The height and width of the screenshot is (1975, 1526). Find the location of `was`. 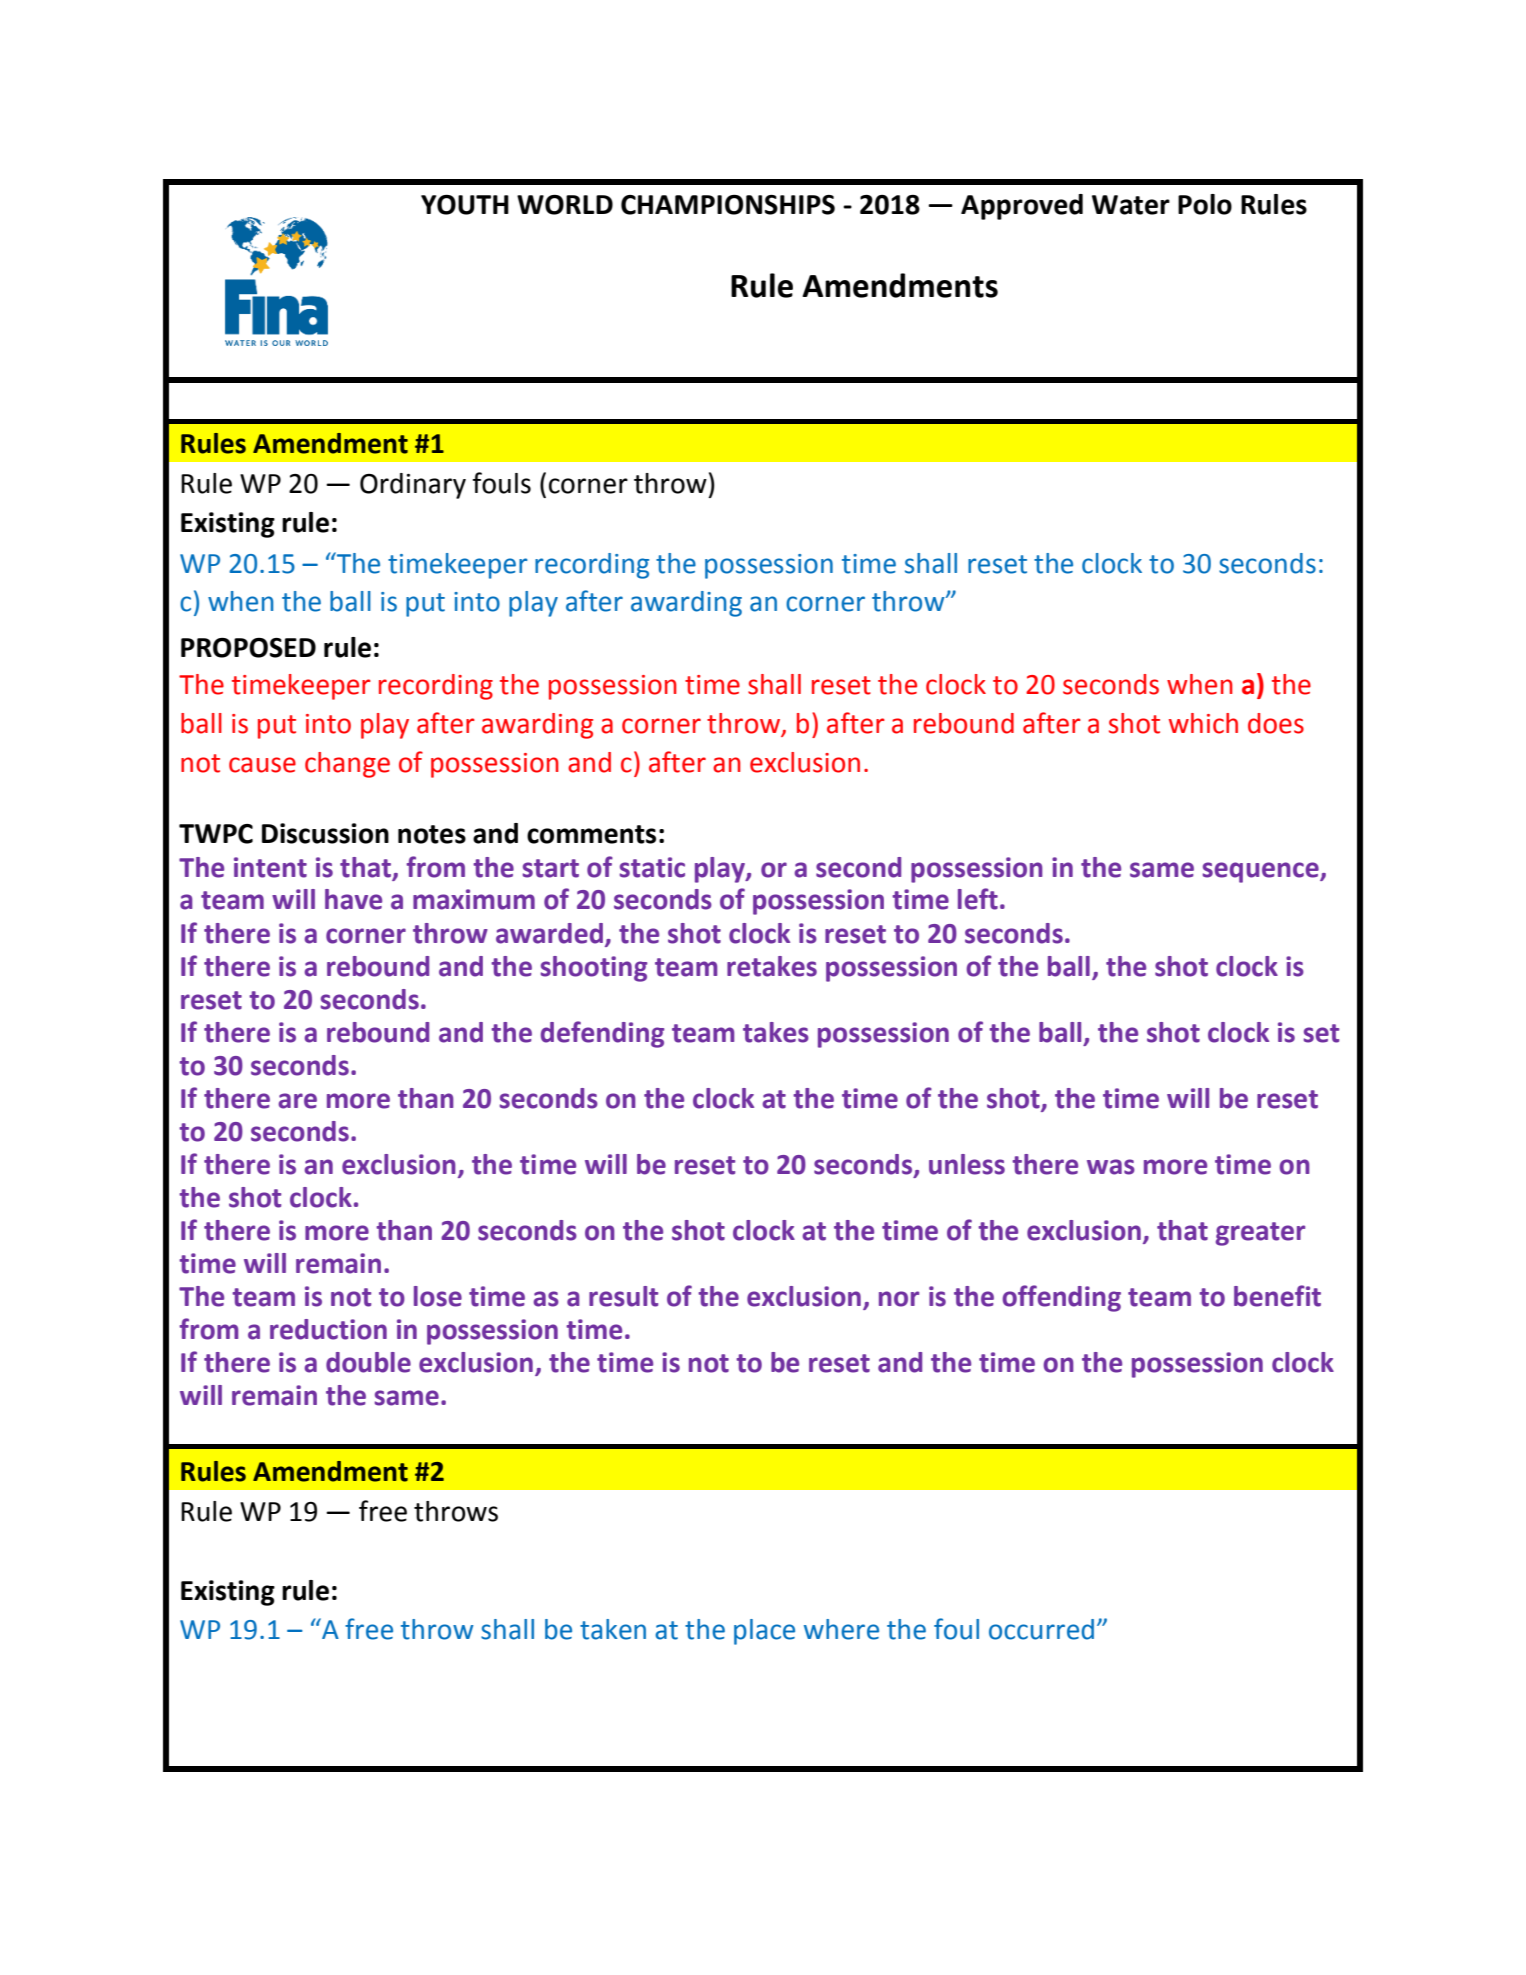

was is located at coordinates (1111, 1167).
